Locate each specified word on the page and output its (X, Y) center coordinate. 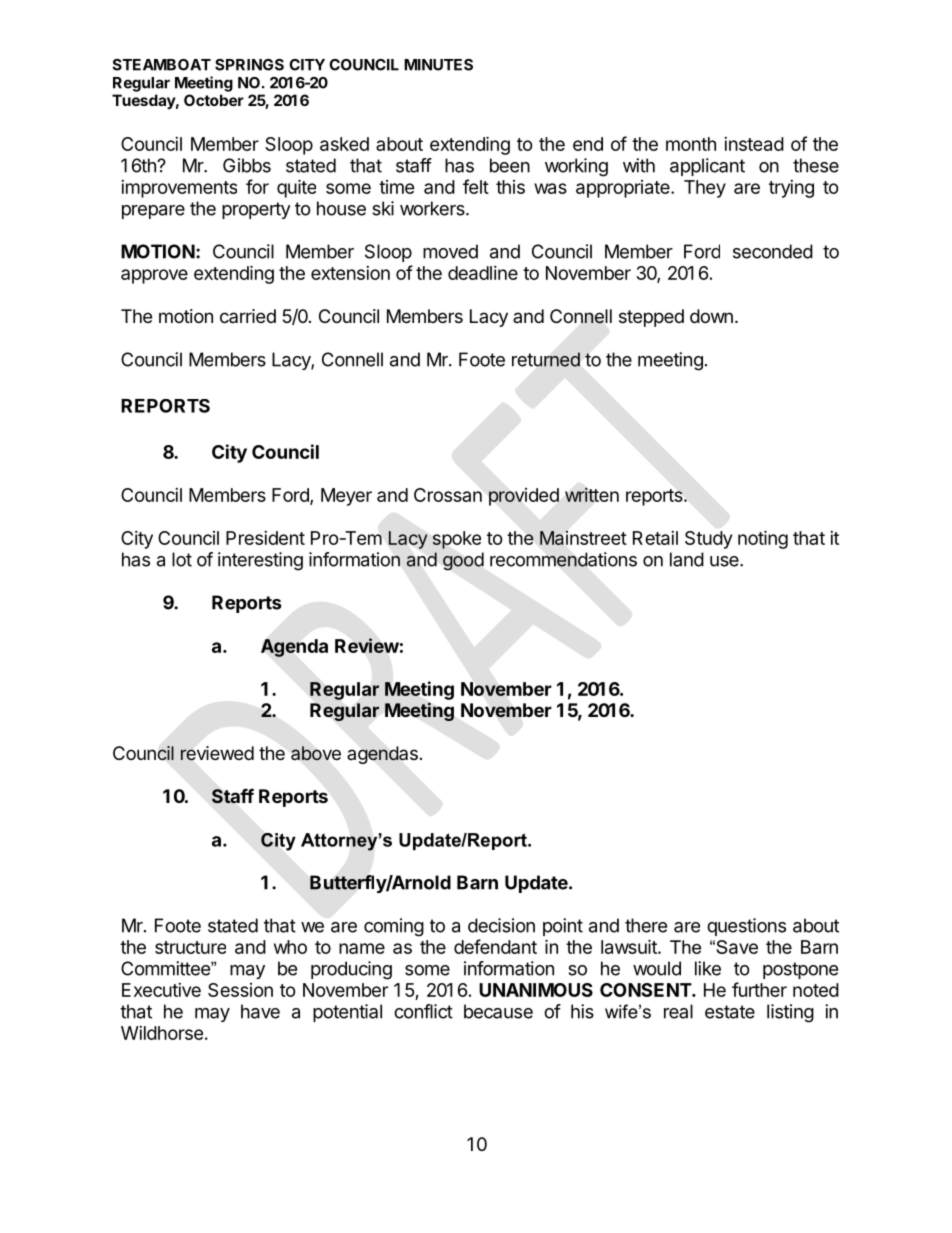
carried (248, 316)
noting (763, 539)
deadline (483, 273)
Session (240, 990)
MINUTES (438, 65)
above (316, 753)
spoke (456, 540)
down (711, 316)
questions (746, 927)
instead (754, 144)
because (498, 1011)
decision (501, 925)
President (265, 538)
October (214, 100)
